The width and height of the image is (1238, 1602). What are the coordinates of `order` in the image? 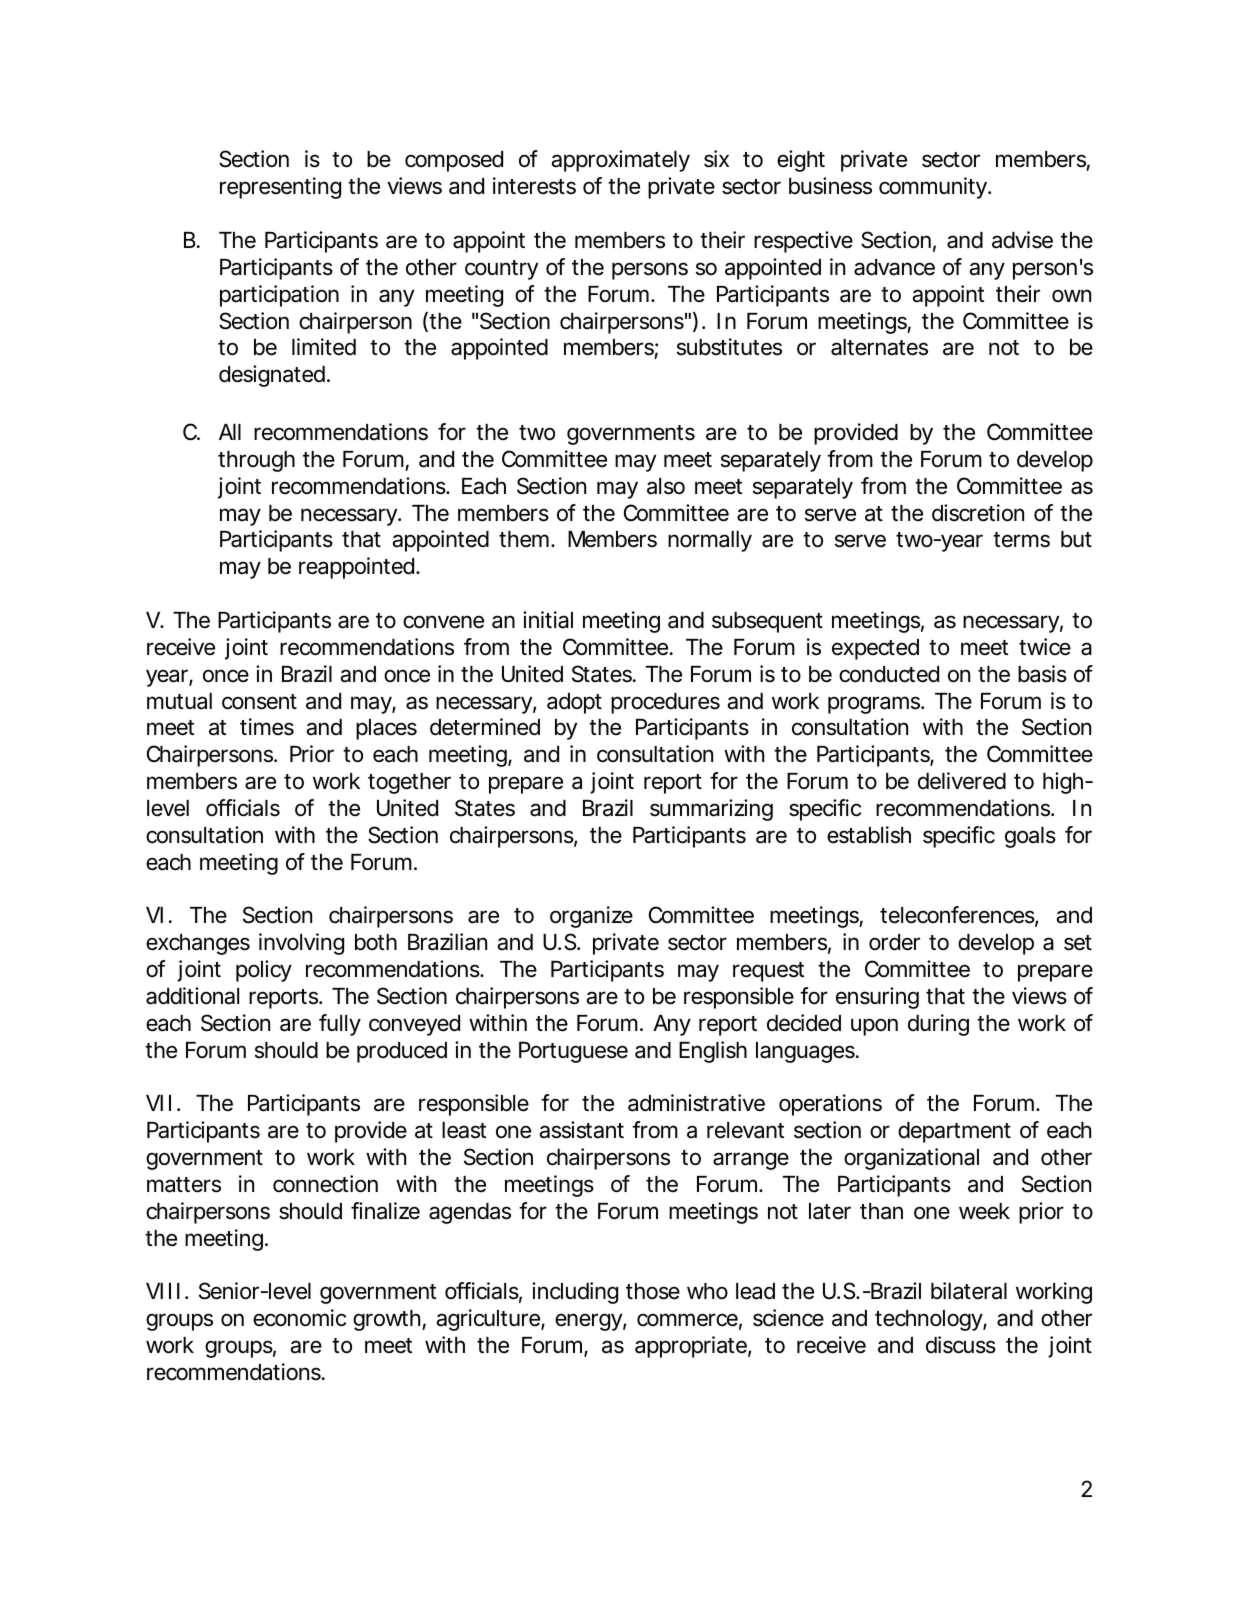 It's located at (894, 942).
